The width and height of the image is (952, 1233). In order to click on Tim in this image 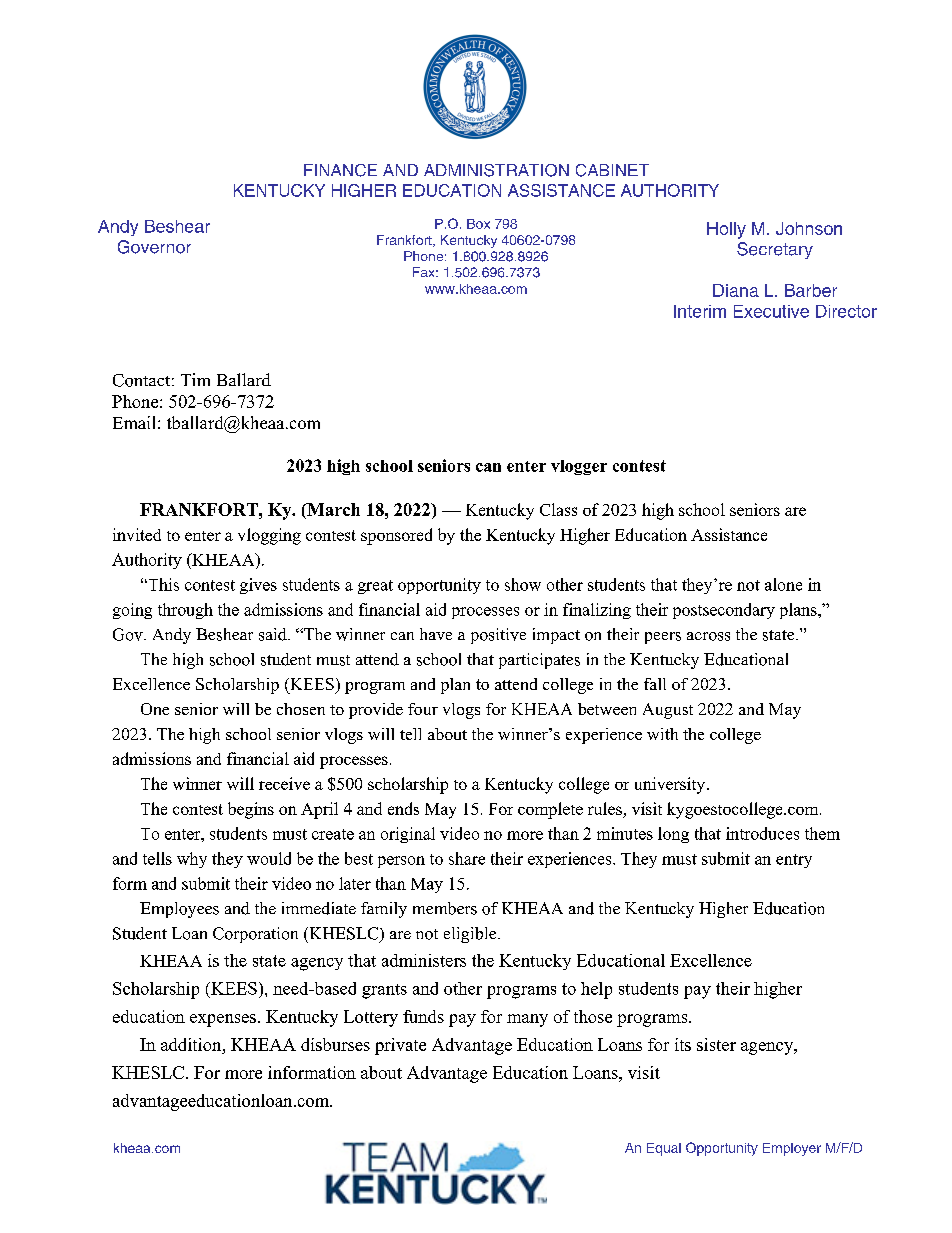, I will do `click(195, 379)`.
